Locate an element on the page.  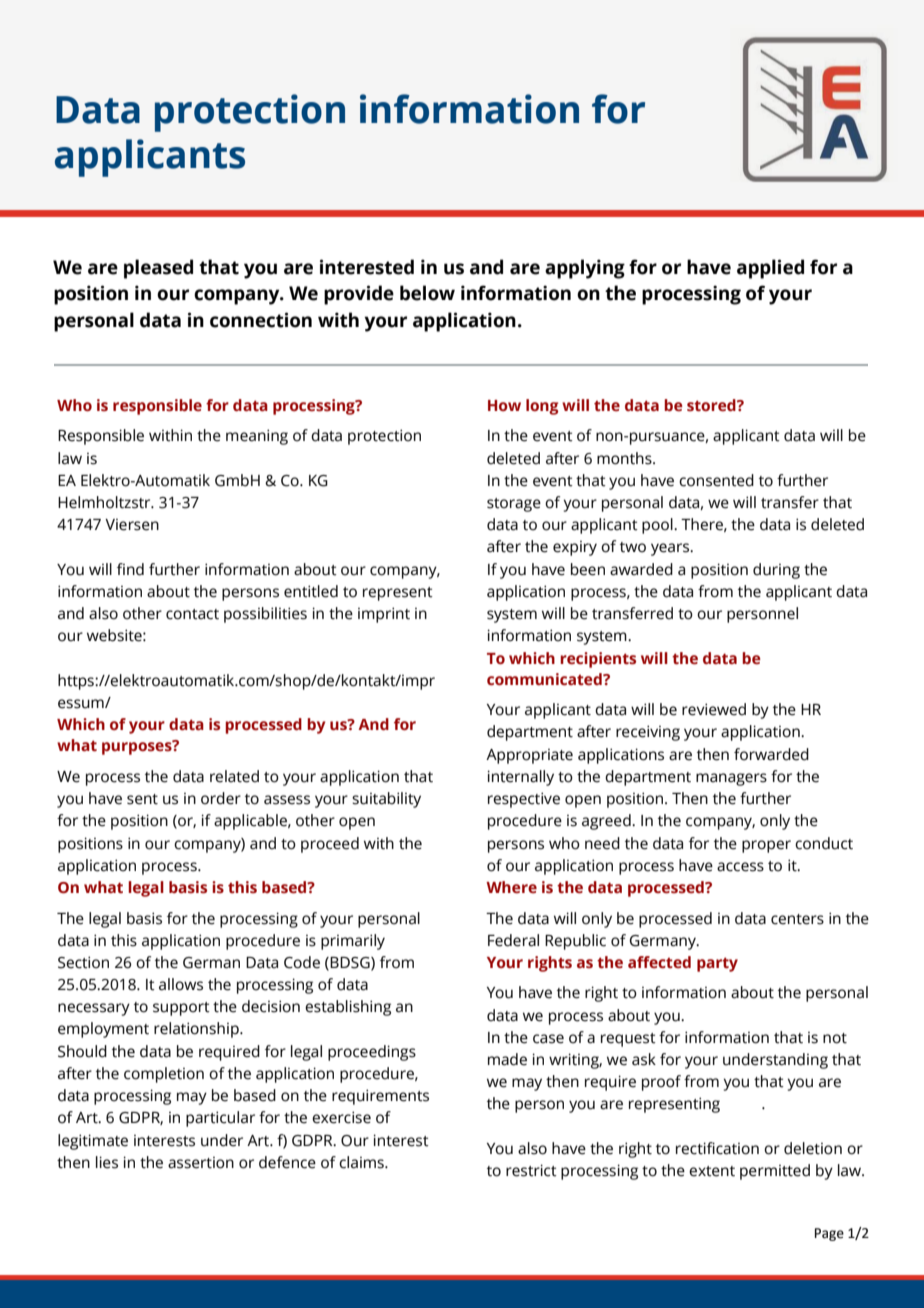
applied is located at coordinates (770, 269).
